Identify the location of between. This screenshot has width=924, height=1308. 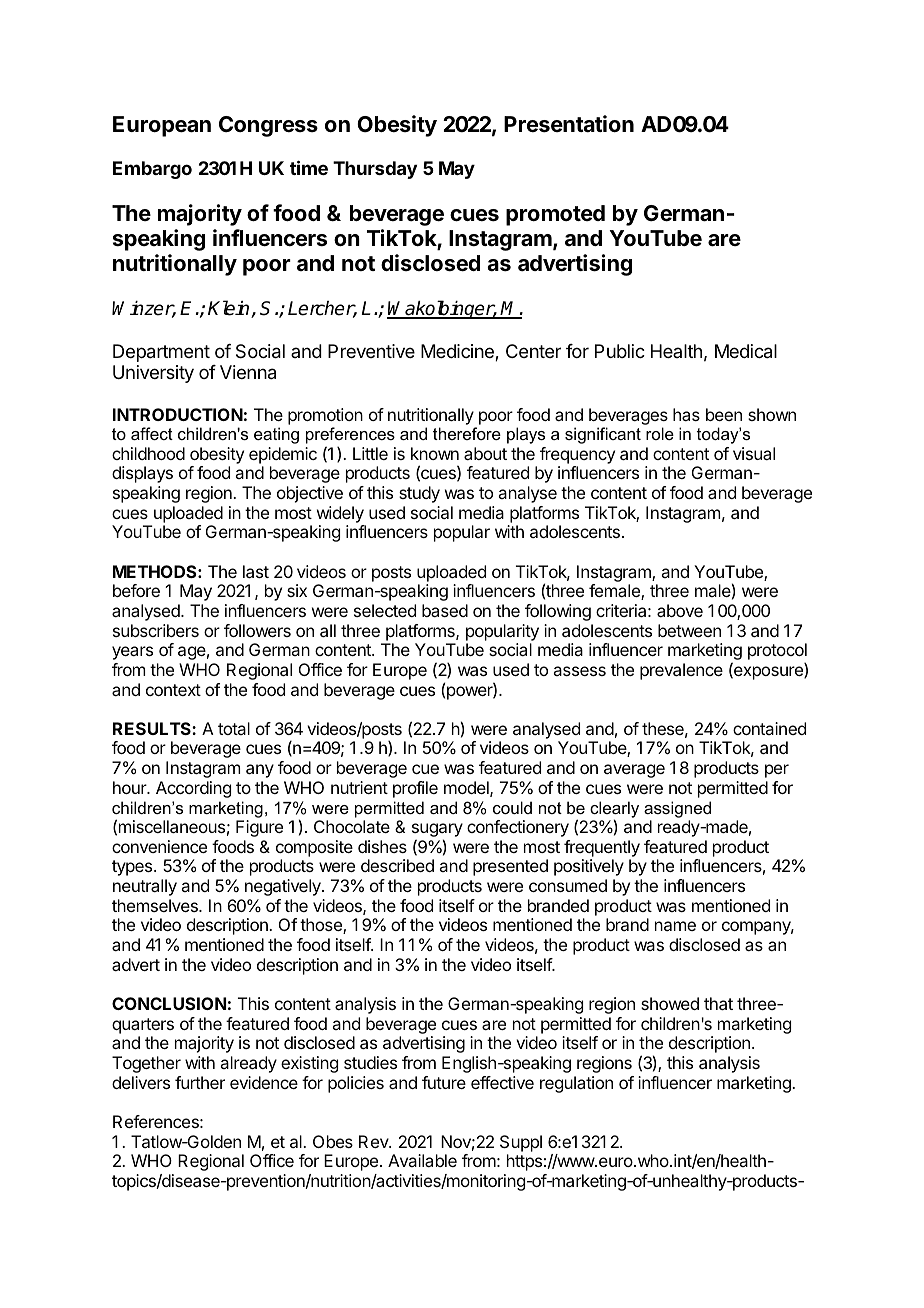
(689, 630).
